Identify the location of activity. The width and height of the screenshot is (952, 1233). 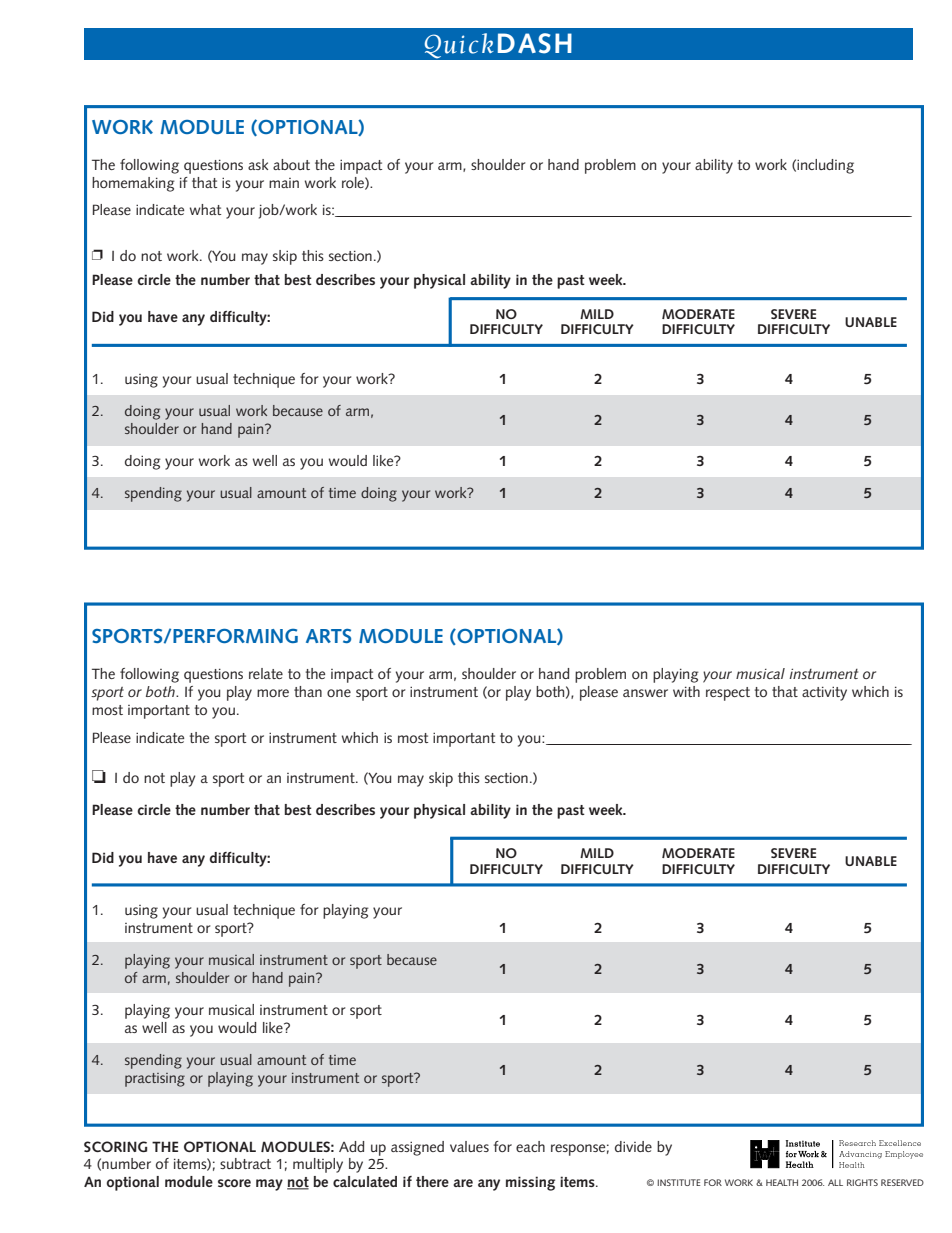
(824, 693).
